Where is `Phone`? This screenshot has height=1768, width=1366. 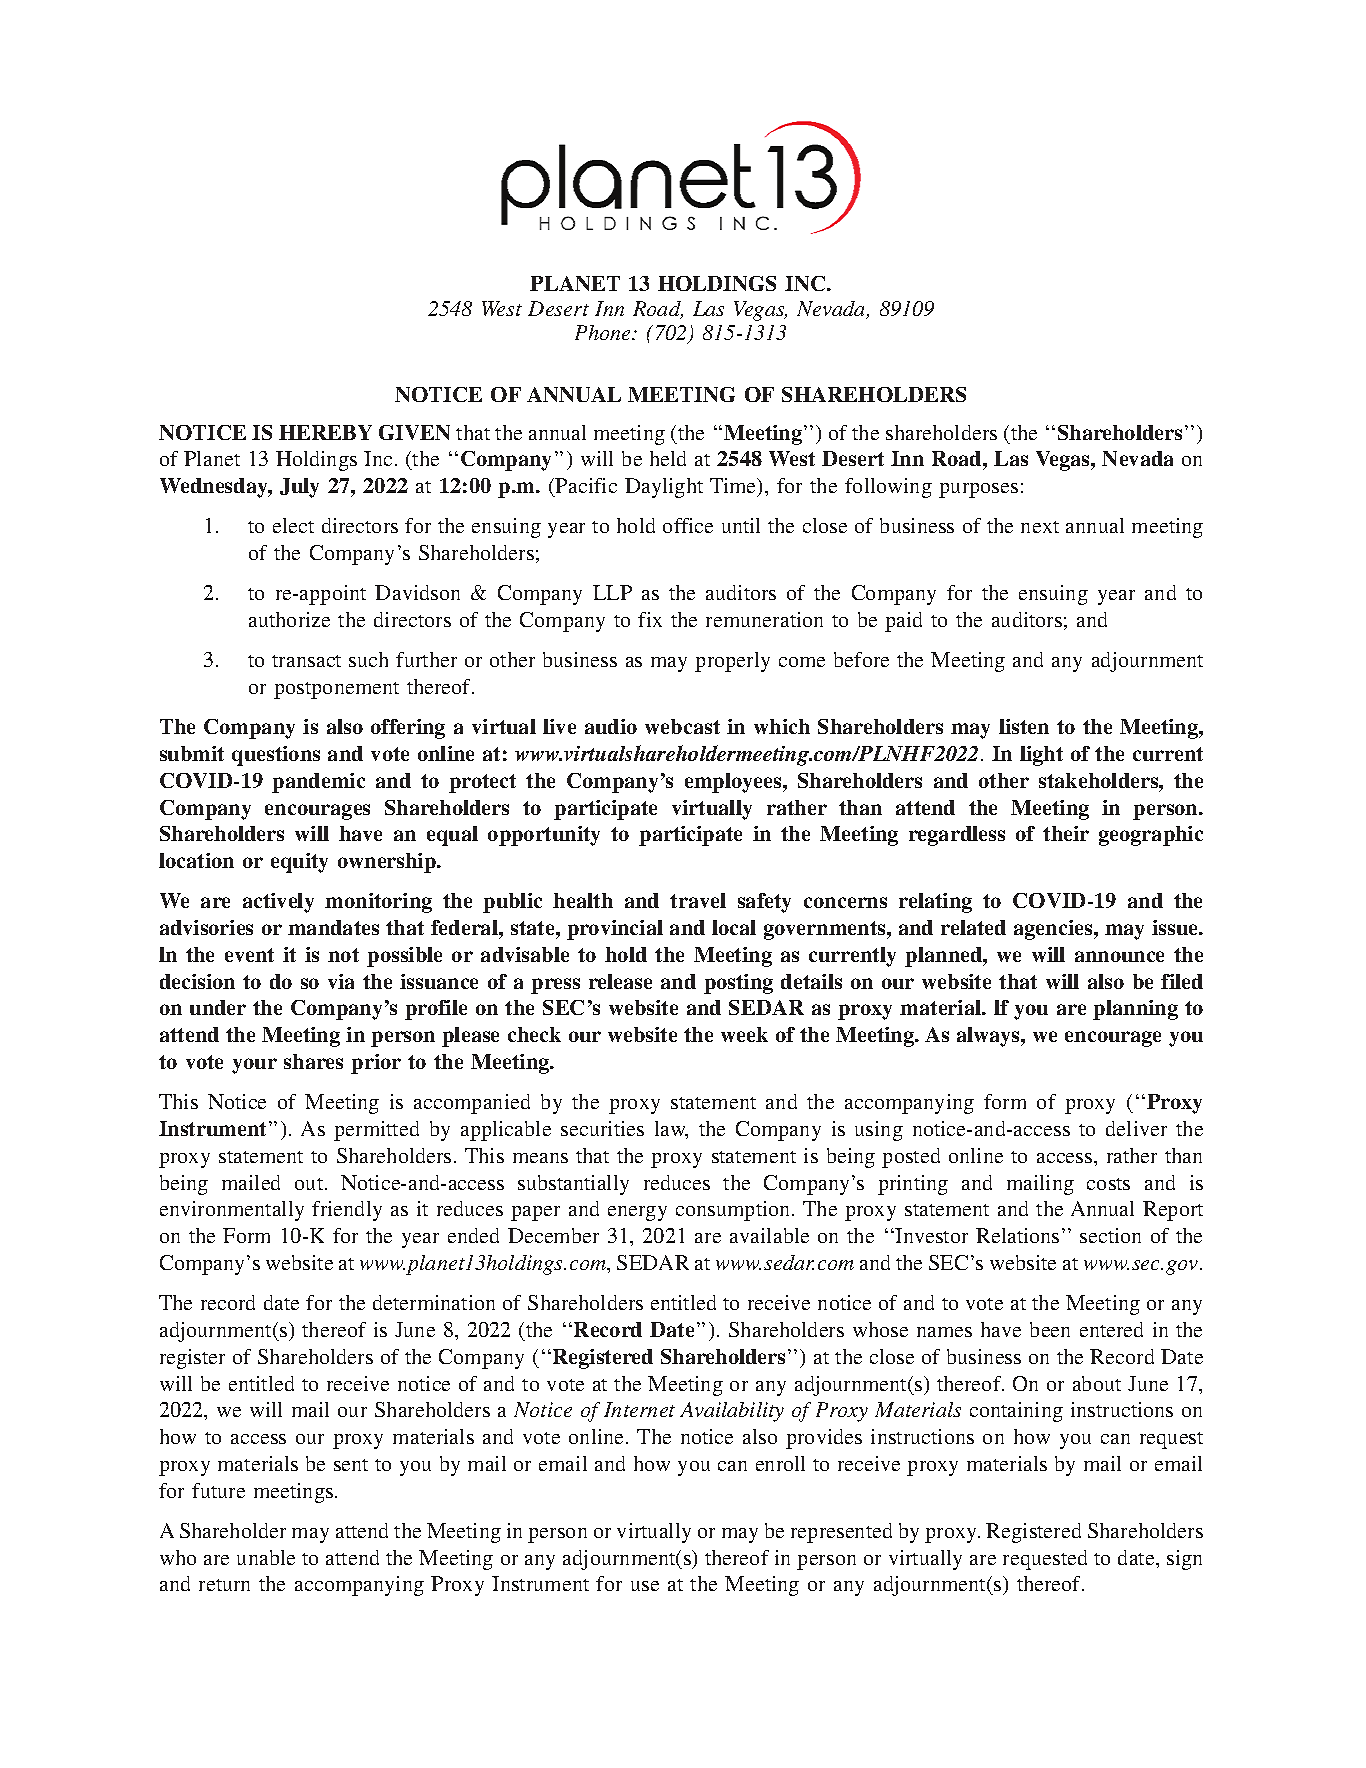 Phone is located at coordinates (604, 332).
